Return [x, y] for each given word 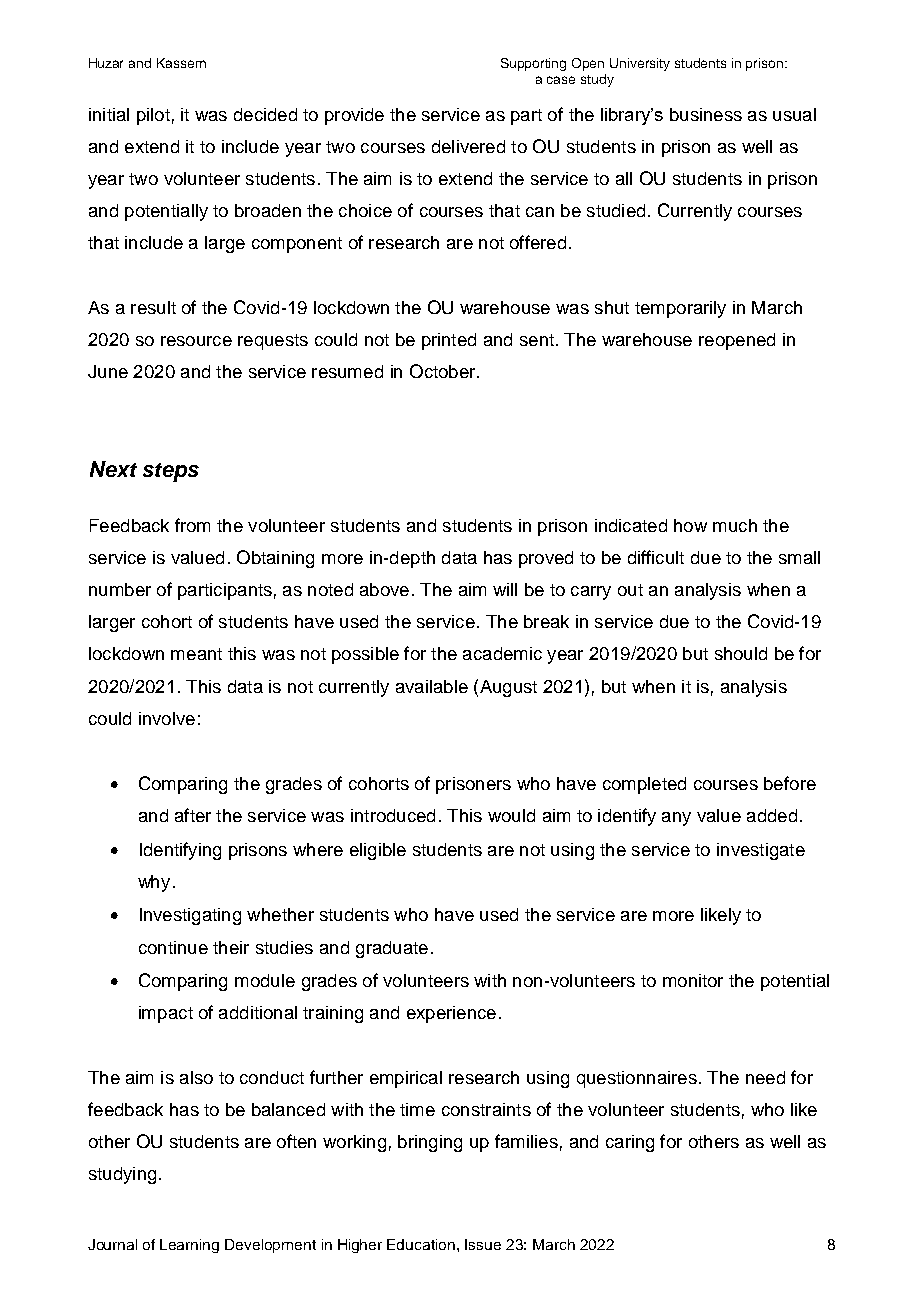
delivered [468, 146]
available [432, 686]
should [741, 653]
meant [196, 654]
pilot [153, 116]
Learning [189, 1246]
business [706, 114]
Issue [483, 1244]
